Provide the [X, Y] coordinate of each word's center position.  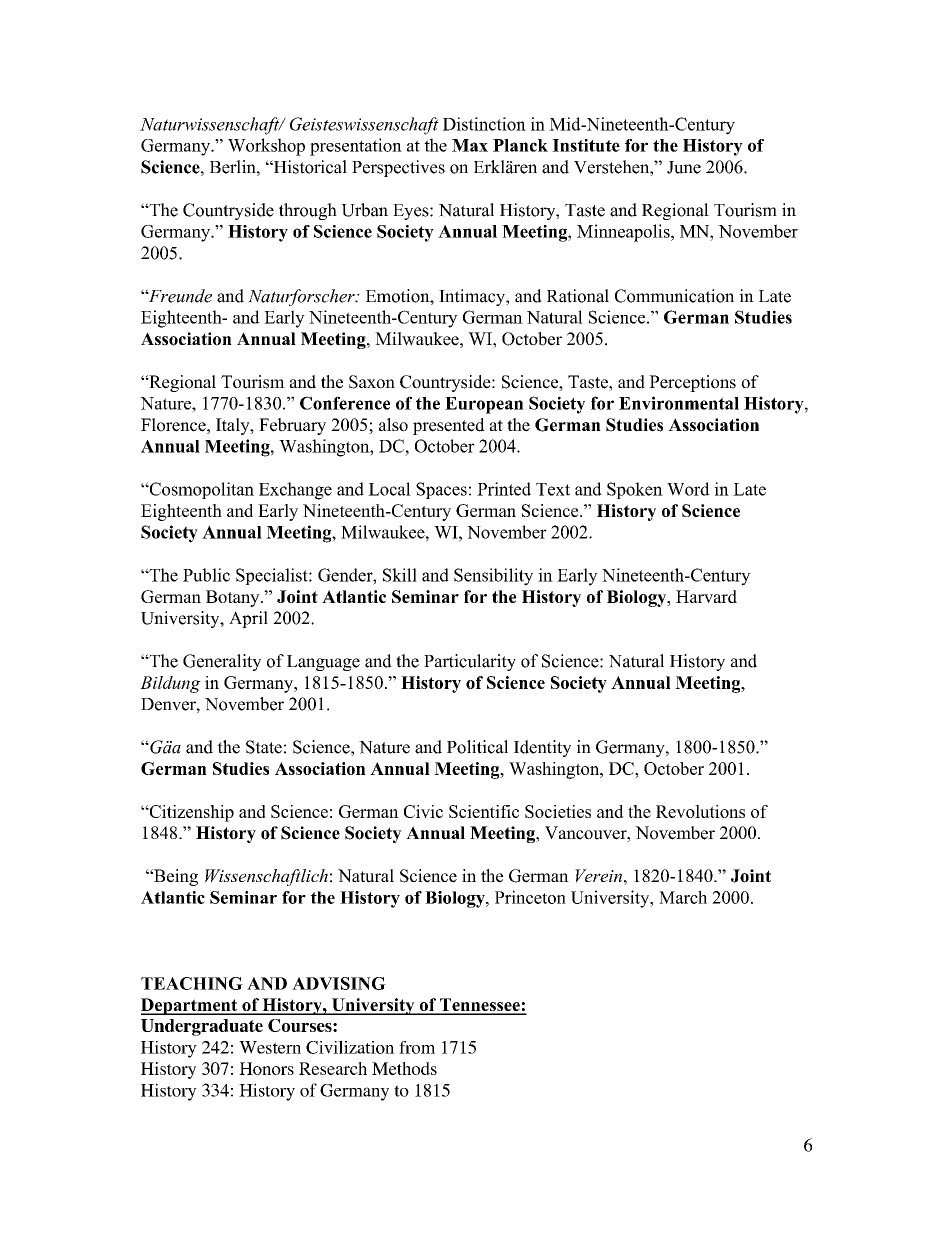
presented [449, 426]
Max [470, 145]
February [292, 426]
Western [270, 1047]
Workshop [266, 147]
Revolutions [700, 811]
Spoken [635, 490]
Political [477, 747]
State [264, 747]
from [417, 1047]
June [684, 167]
